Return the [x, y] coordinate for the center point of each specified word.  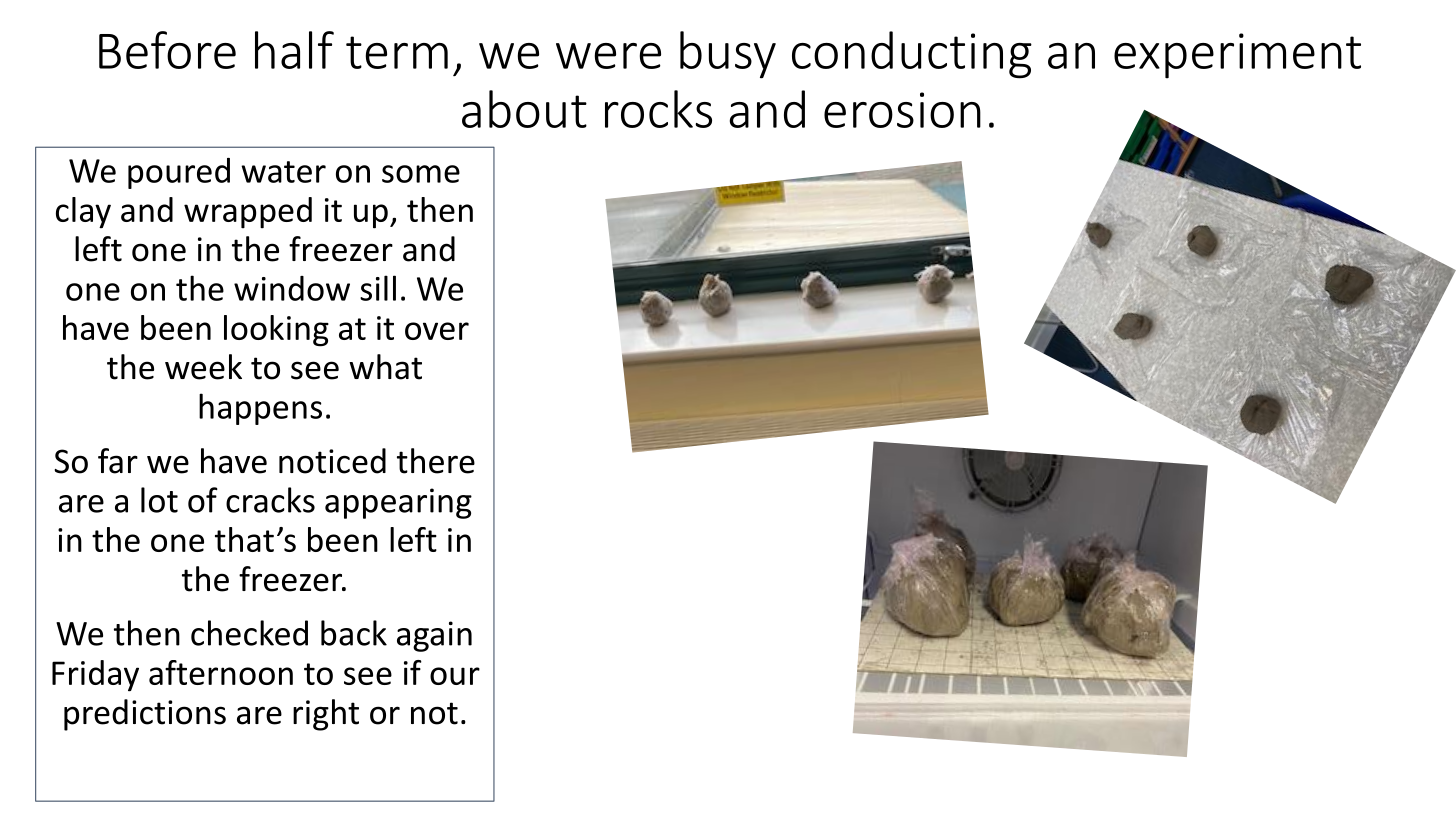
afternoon [221, 672]
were [608, 56]
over [437, 331]
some [421, 174]
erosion [902, 110]
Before [167, 50]
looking [276, 331]
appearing [398, 503]
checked [249, 633]
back [354, 633]
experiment [1237, 56]
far [118, 461]
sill [378, 288]
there [436, 461]
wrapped [248, 213]
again [434, 636]
